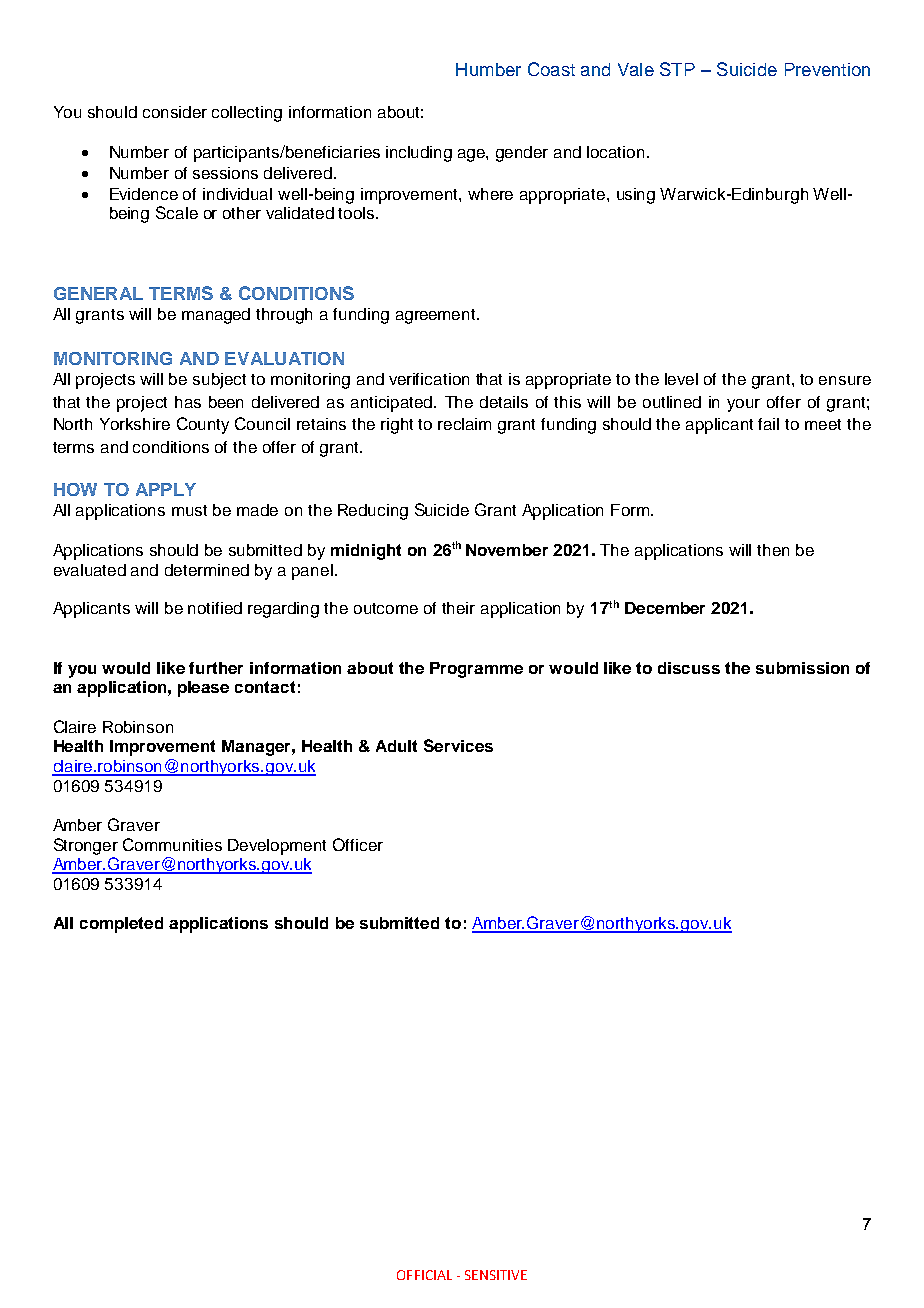 Image resolution: width=924 pixels, height=1308 pixels. Describe the element at coordinates (358, 844) in the image. I see `Officer` at that location.
